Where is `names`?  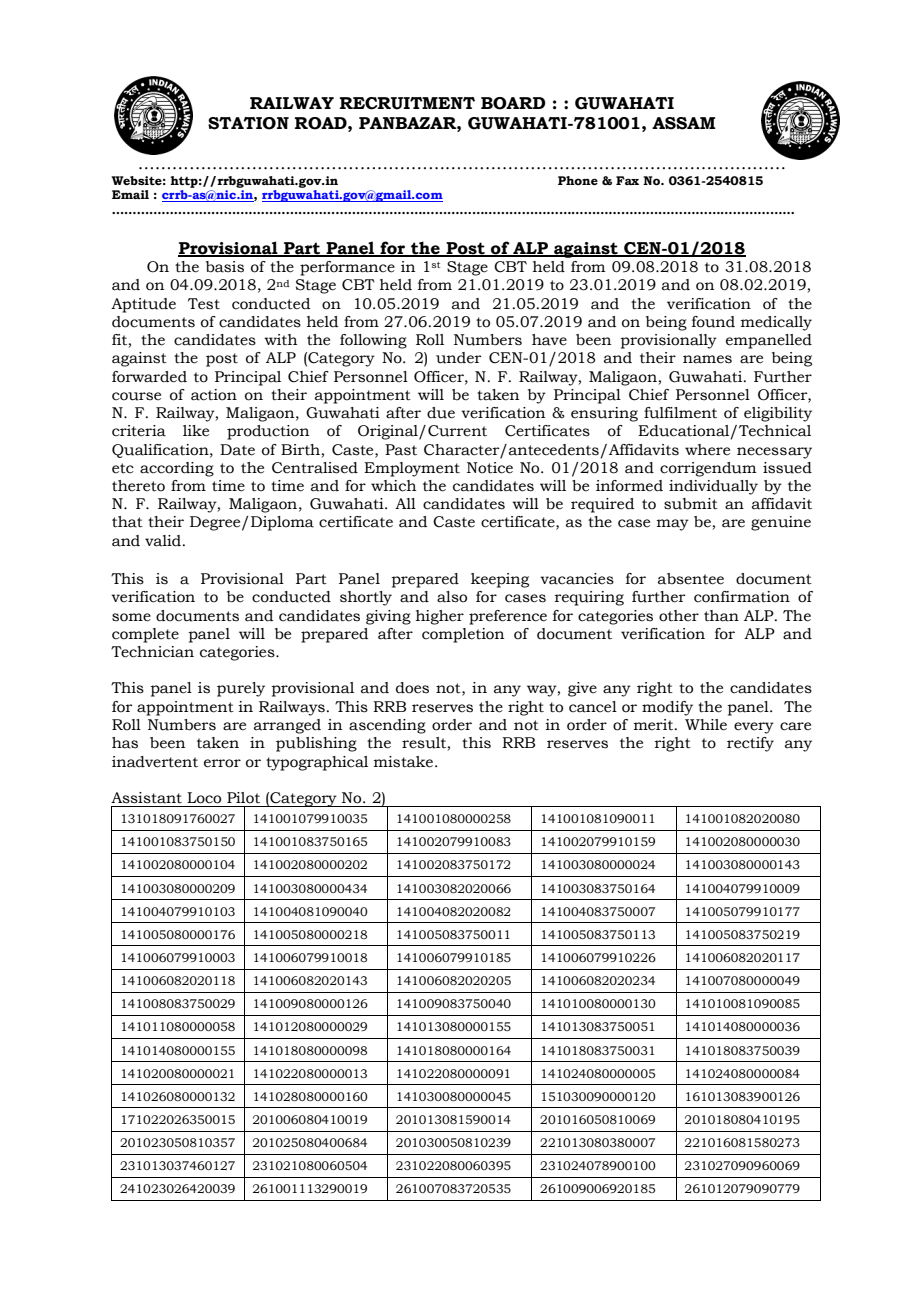
names is located at coordinates (707, 359).
